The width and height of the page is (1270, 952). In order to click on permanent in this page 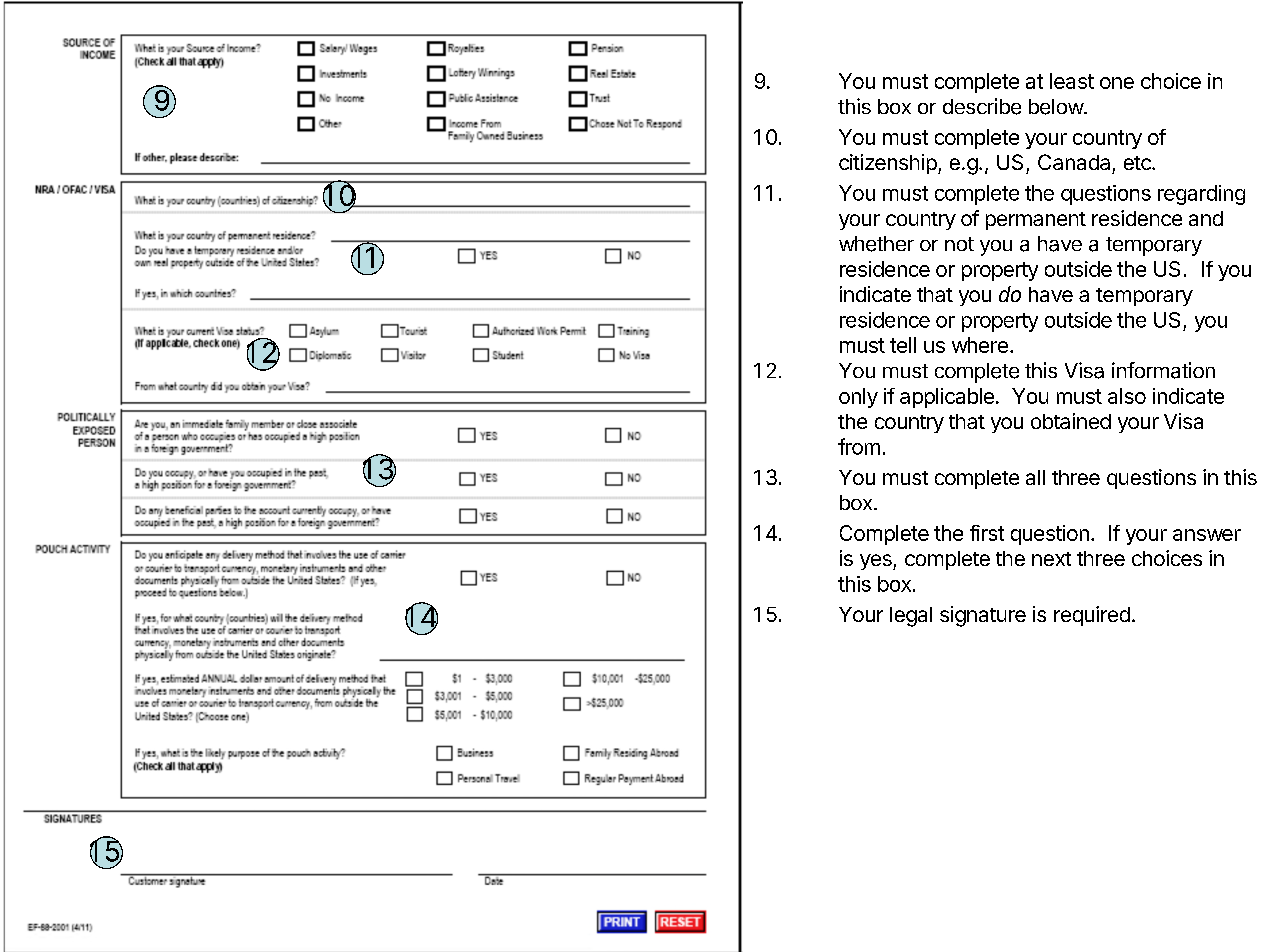, I will do `click(1036, 221)`.
